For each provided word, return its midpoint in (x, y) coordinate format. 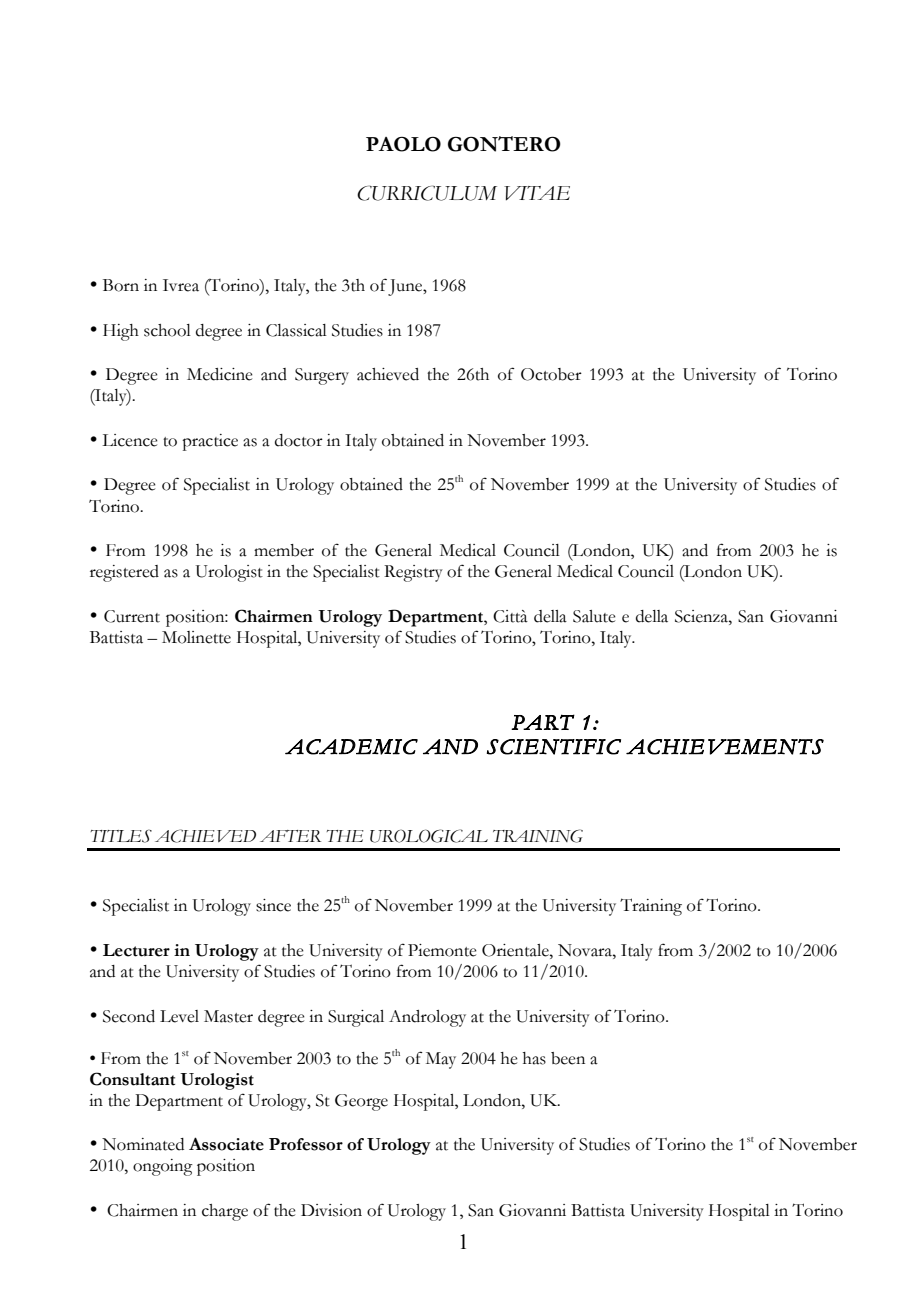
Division (331, 1210)
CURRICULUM (427, 193)
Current (132, 616)
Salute (594, 616)
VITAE (537, 193)
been (568, 1058)
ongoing (163, 1167)
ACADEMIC (351, 747)
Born (121, 285)
